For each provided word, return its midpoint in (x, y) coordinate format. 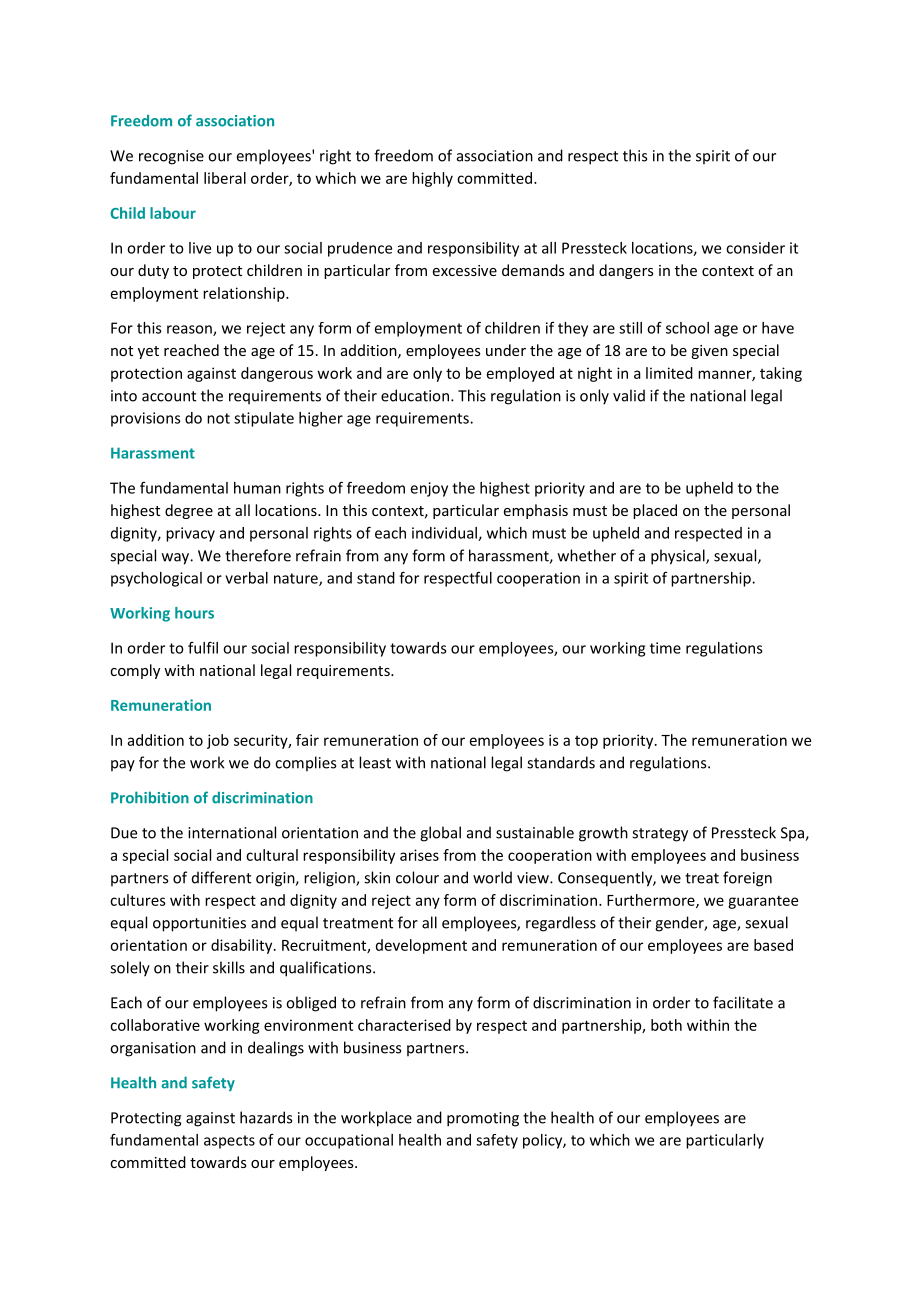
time (665, 648)
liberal (225, 178)
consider (755, 248)
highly (432, 179)
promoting (483, 1119)
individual (445, 534)
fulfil (203, 647)
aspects (229, 1142)
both (666, 1025)
